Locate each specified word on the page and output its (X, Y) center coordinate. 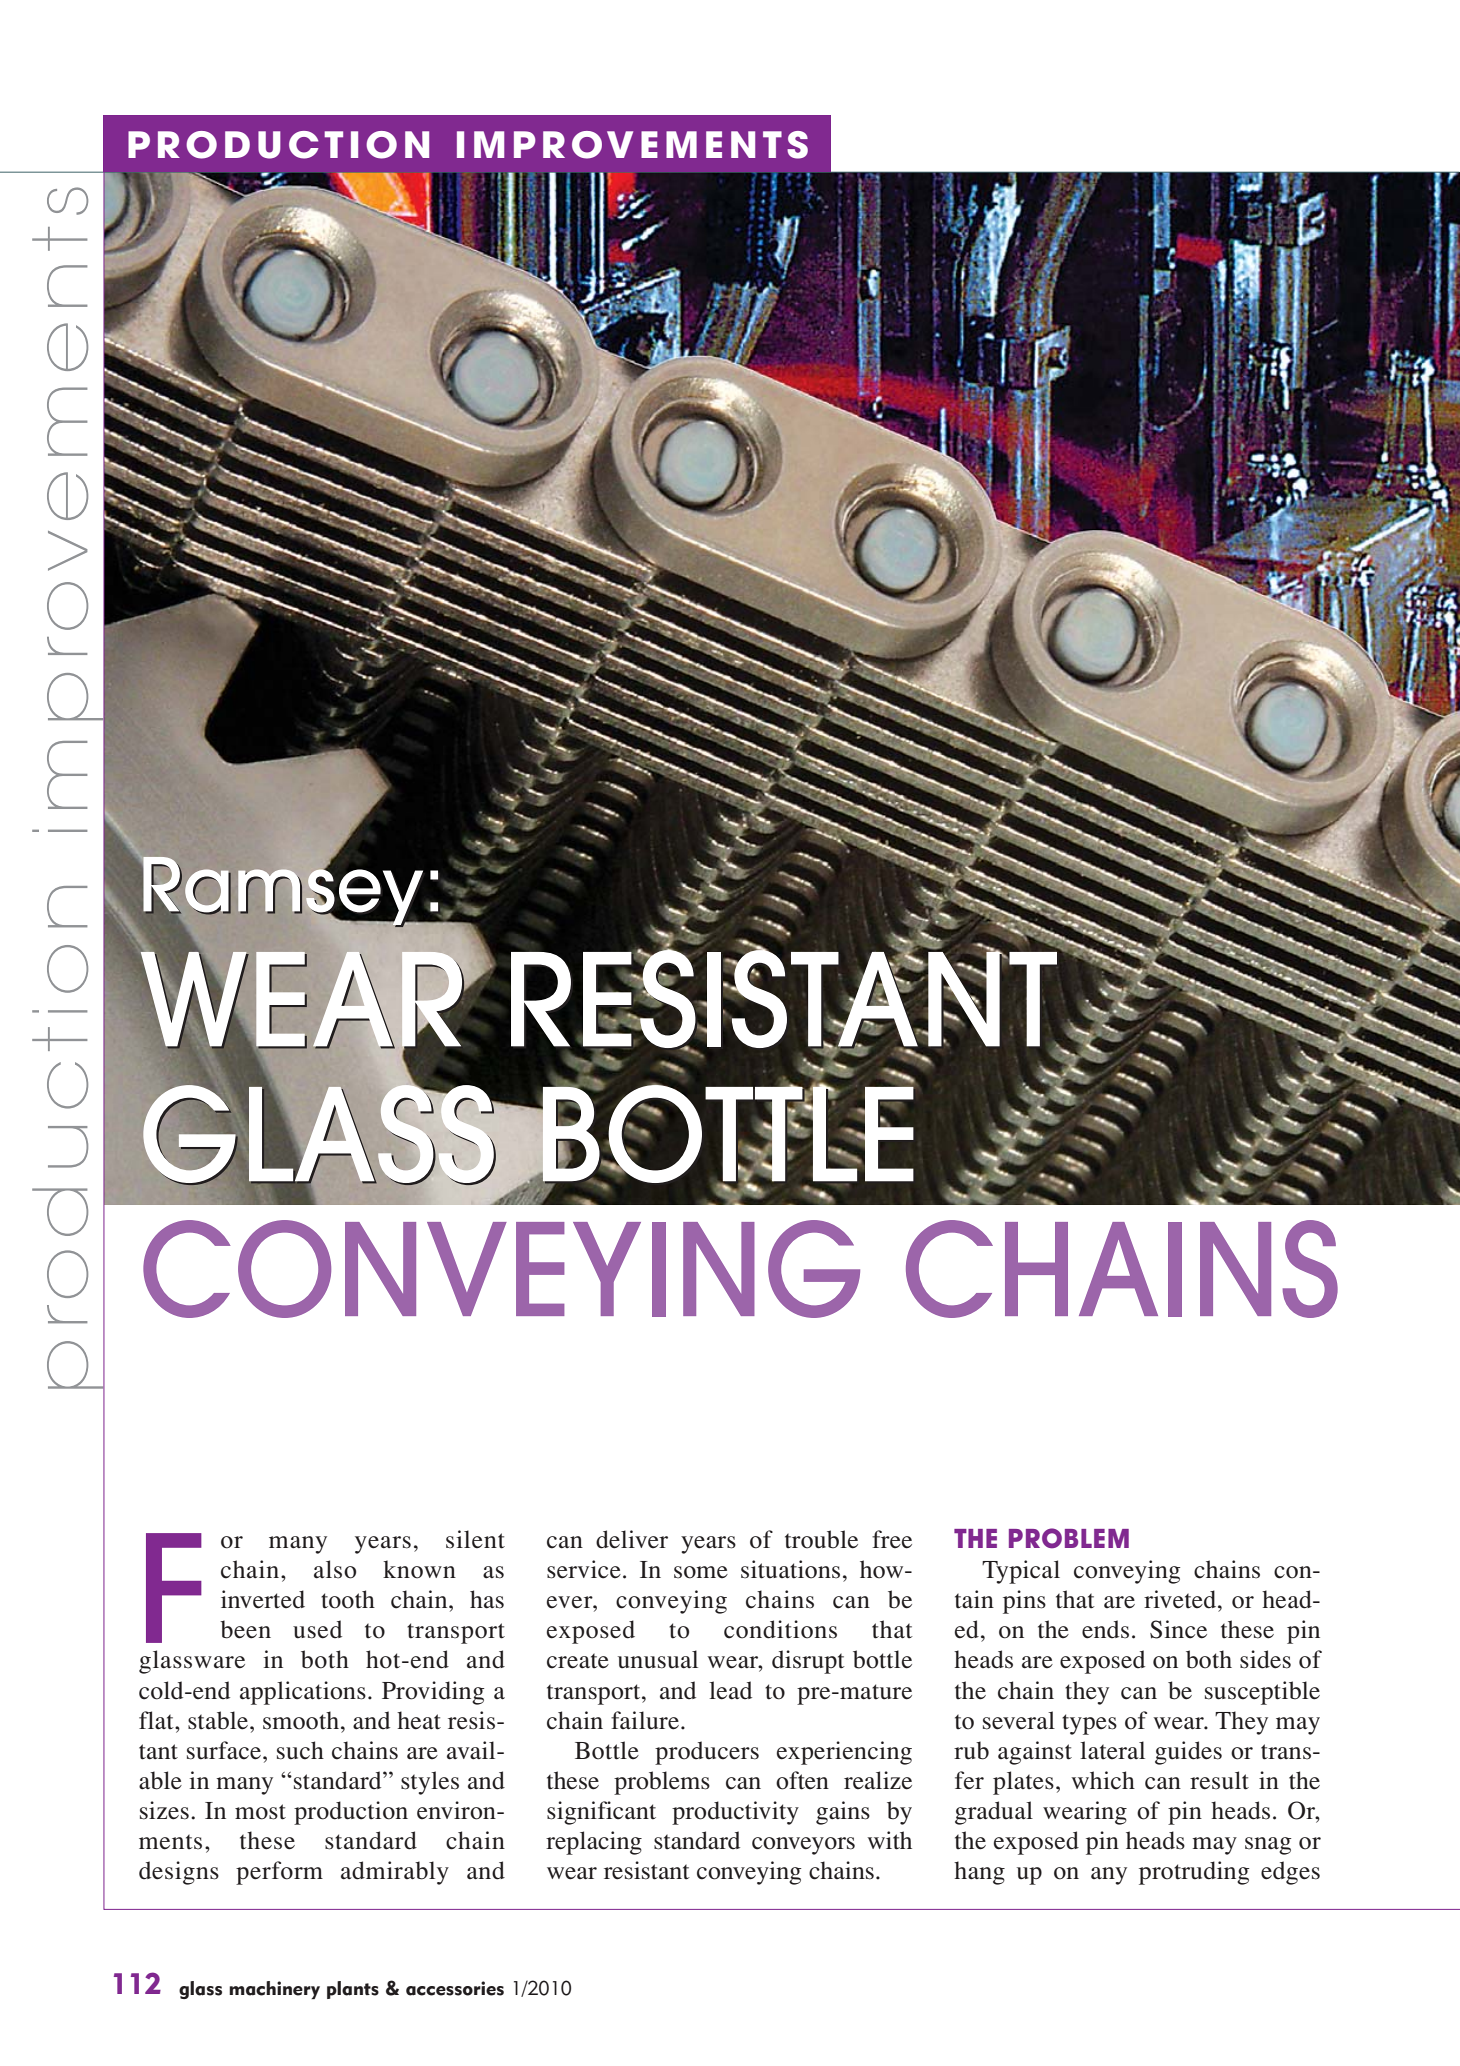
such (300, 1750)
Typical (1021, 1572)
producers (707, 1753)
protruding (1194, 1873)
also (335, 1569)
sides (1265, 1659)
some (701, 1572)
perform (279, 1873)
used (317, 1629)
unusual (658, 1659)
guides (1188, 1753)
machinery (274, 1990)
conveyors (803, 1846)
